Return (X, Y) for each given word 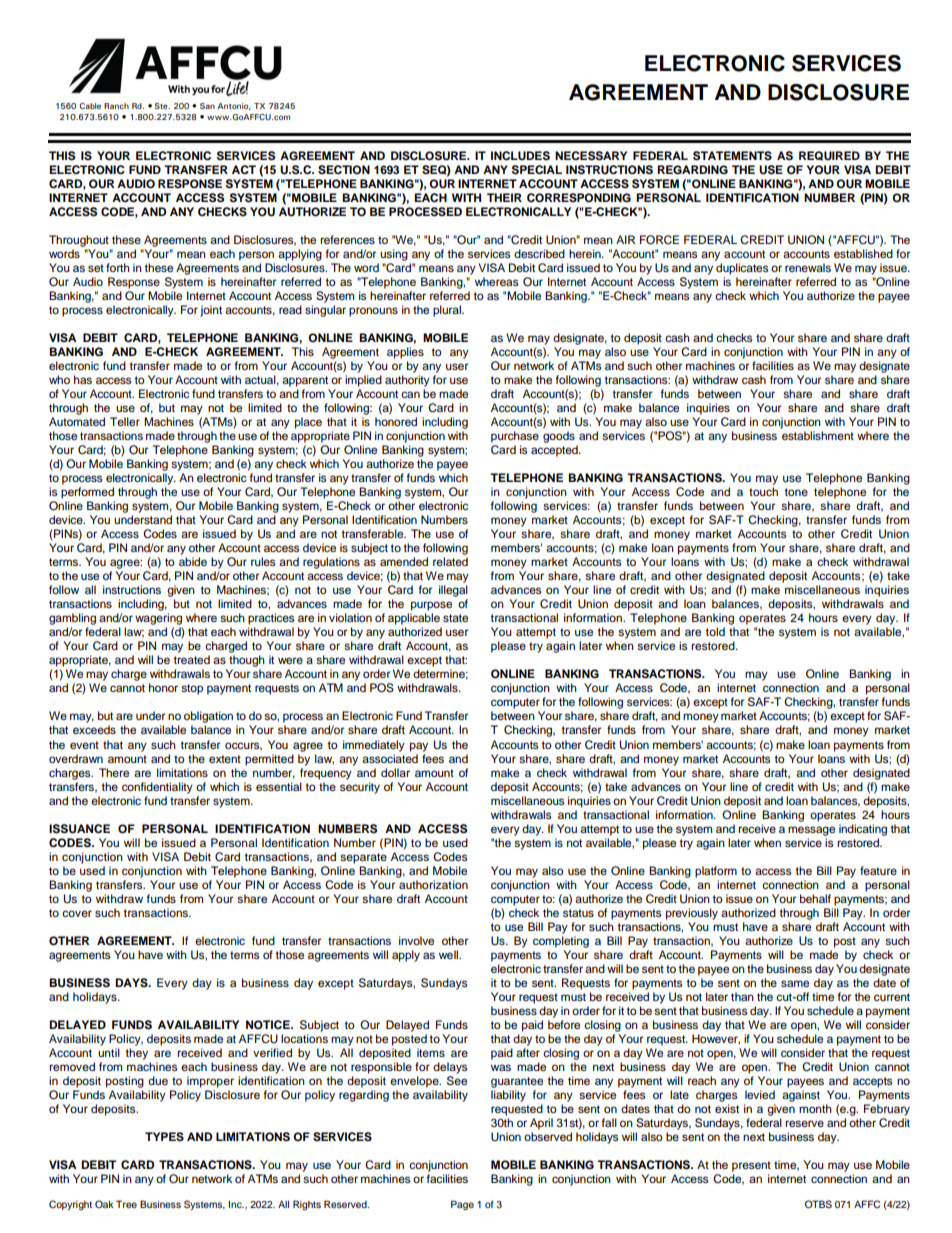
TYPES (164, 1137)
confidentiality (157, 788)
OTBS (818, 1204)
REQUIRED (829, 156)
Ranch (116, 106)
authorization (433, 884)
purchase (515, 437)
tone (796, 492)
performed (87, 493)
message (811, 831)
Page (462, 1205)
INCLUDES (520, 156)
